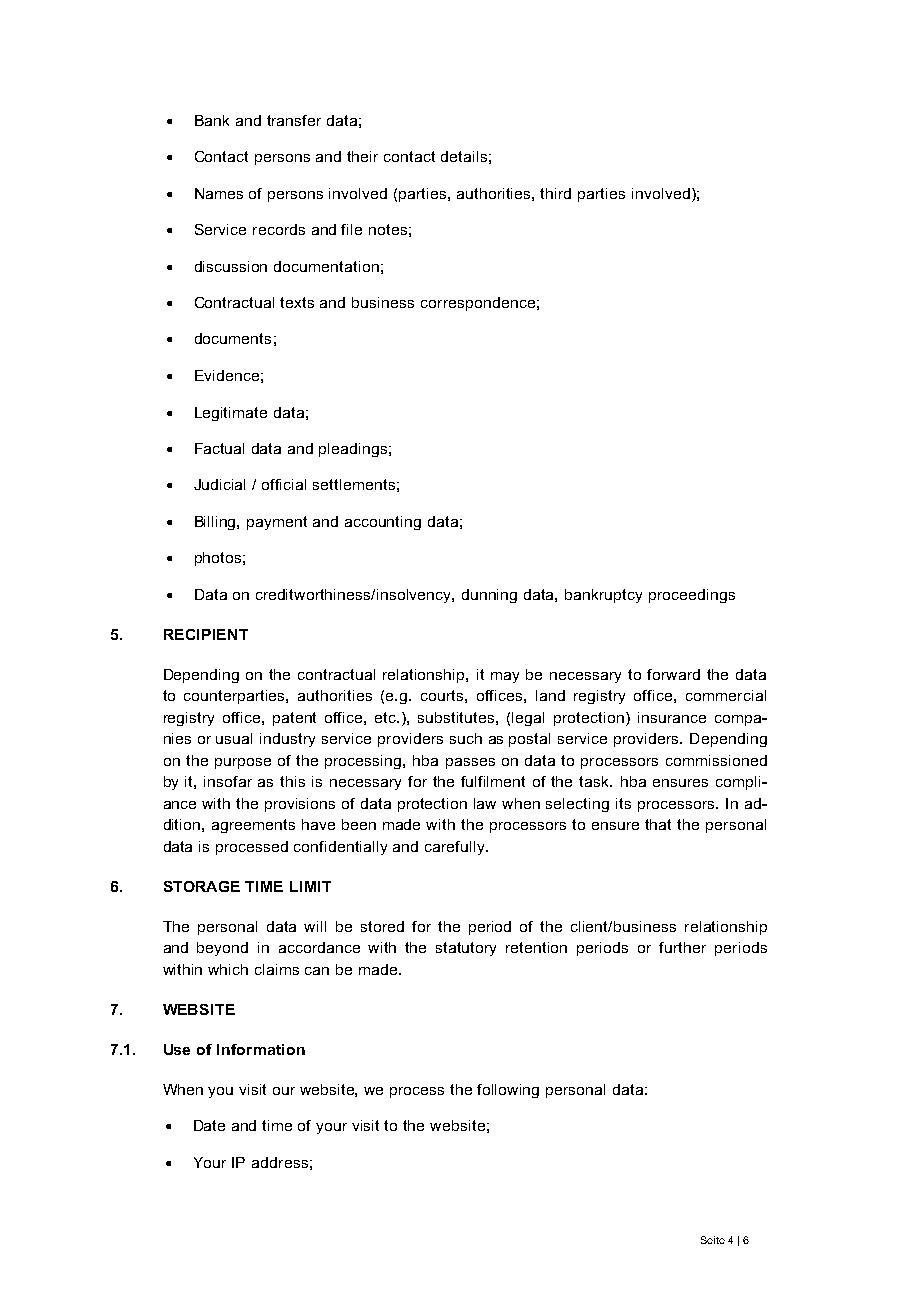  What do you see at coordinates (234, 738) in the image?
I see `usual` at bounding box center [234, 738].
